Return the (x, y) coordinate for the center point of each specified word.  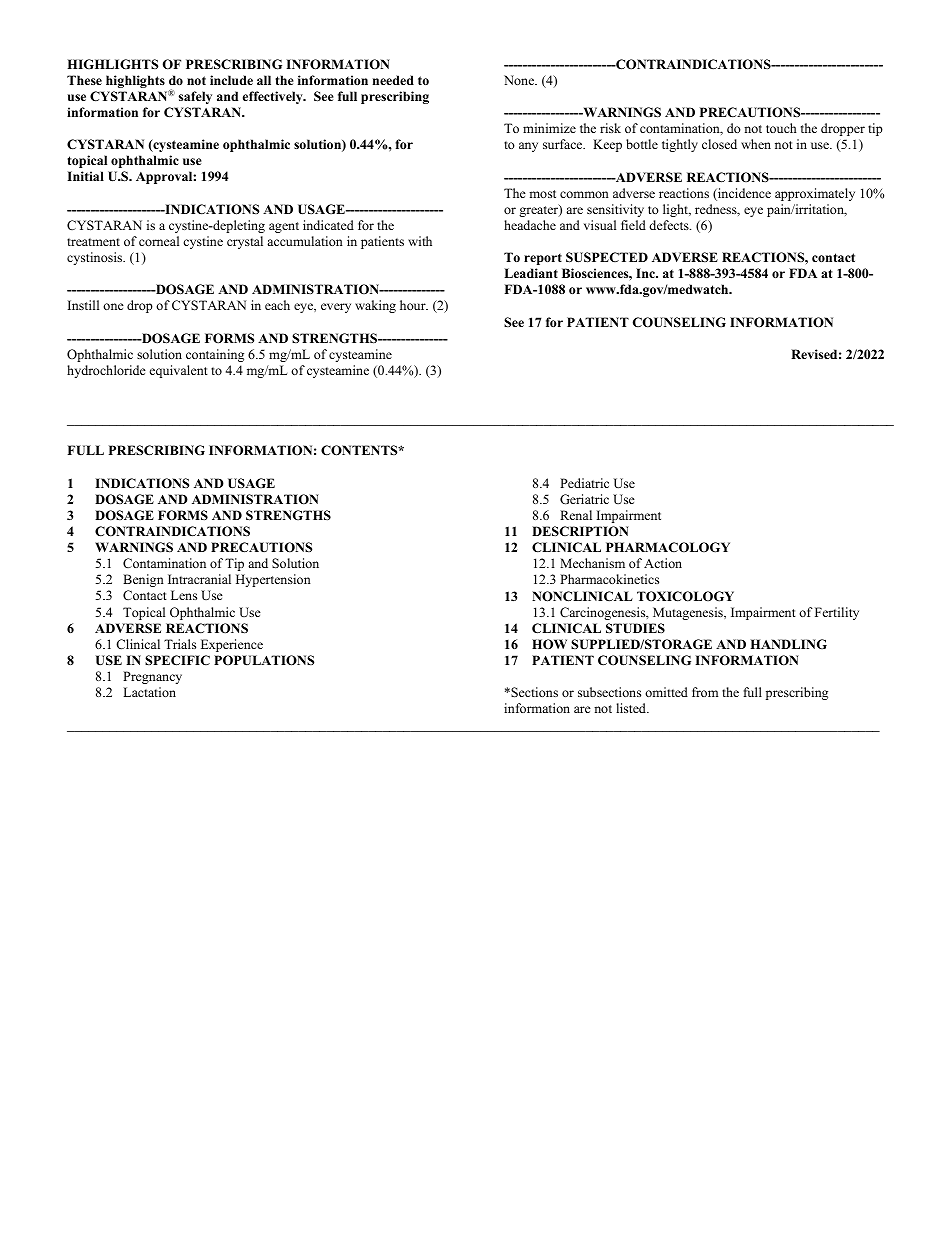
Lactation (149, 692)
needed (393, 80)
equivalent (179, 371)
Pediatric (584, 483)
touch (781, 128)
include (231, 80)
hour (414, 305)
